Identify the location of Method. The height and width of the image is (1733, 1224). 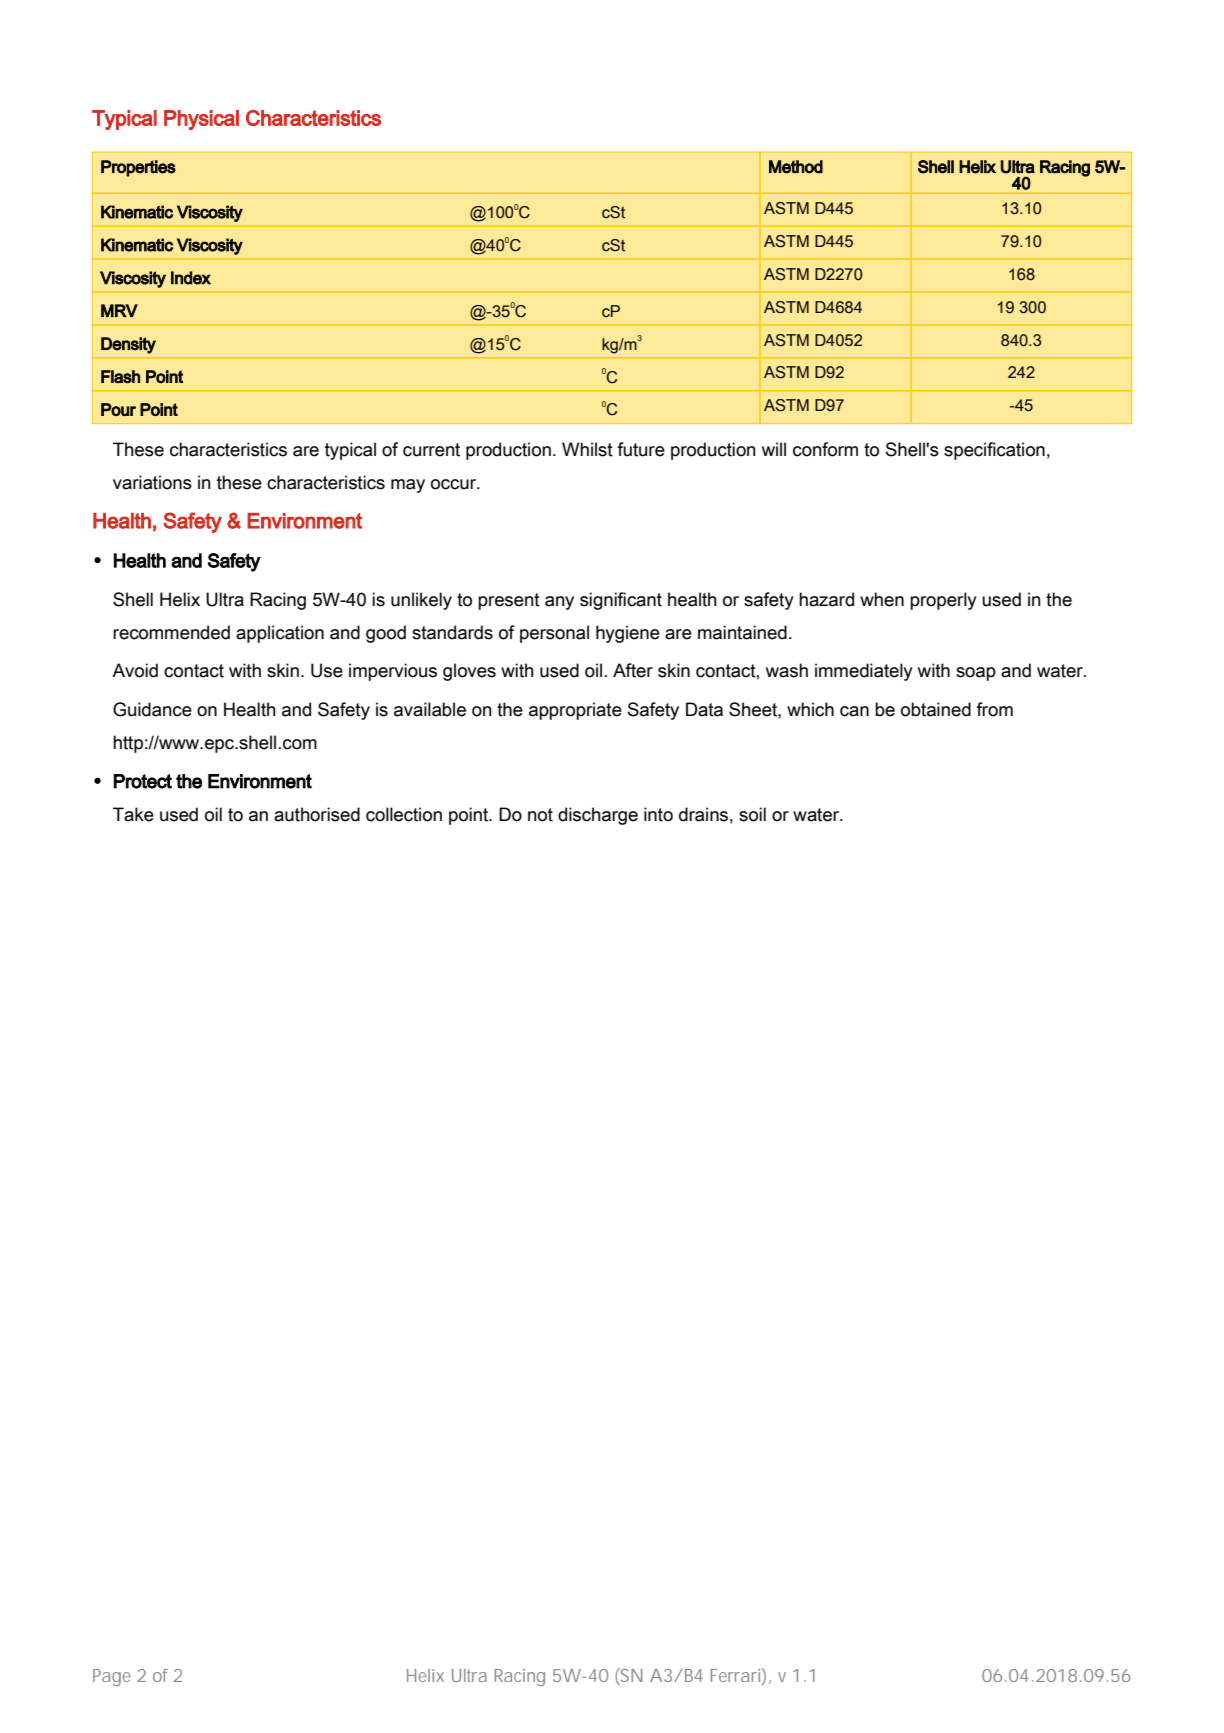
(796, 167).
